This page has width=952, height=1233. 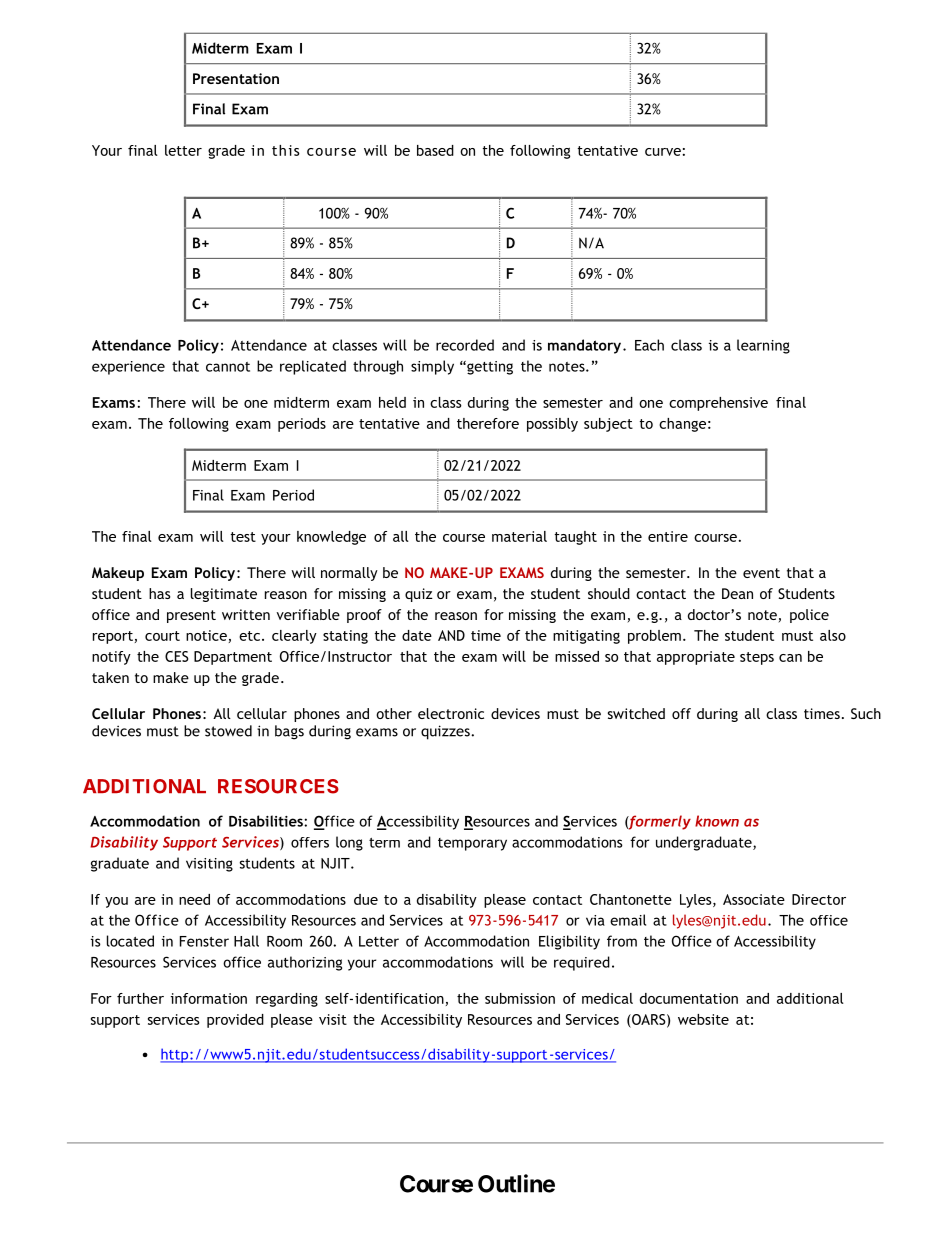 What do you see at coordinates (286, 150) in the page?
I see `this` at bounding box center [286, 150].
